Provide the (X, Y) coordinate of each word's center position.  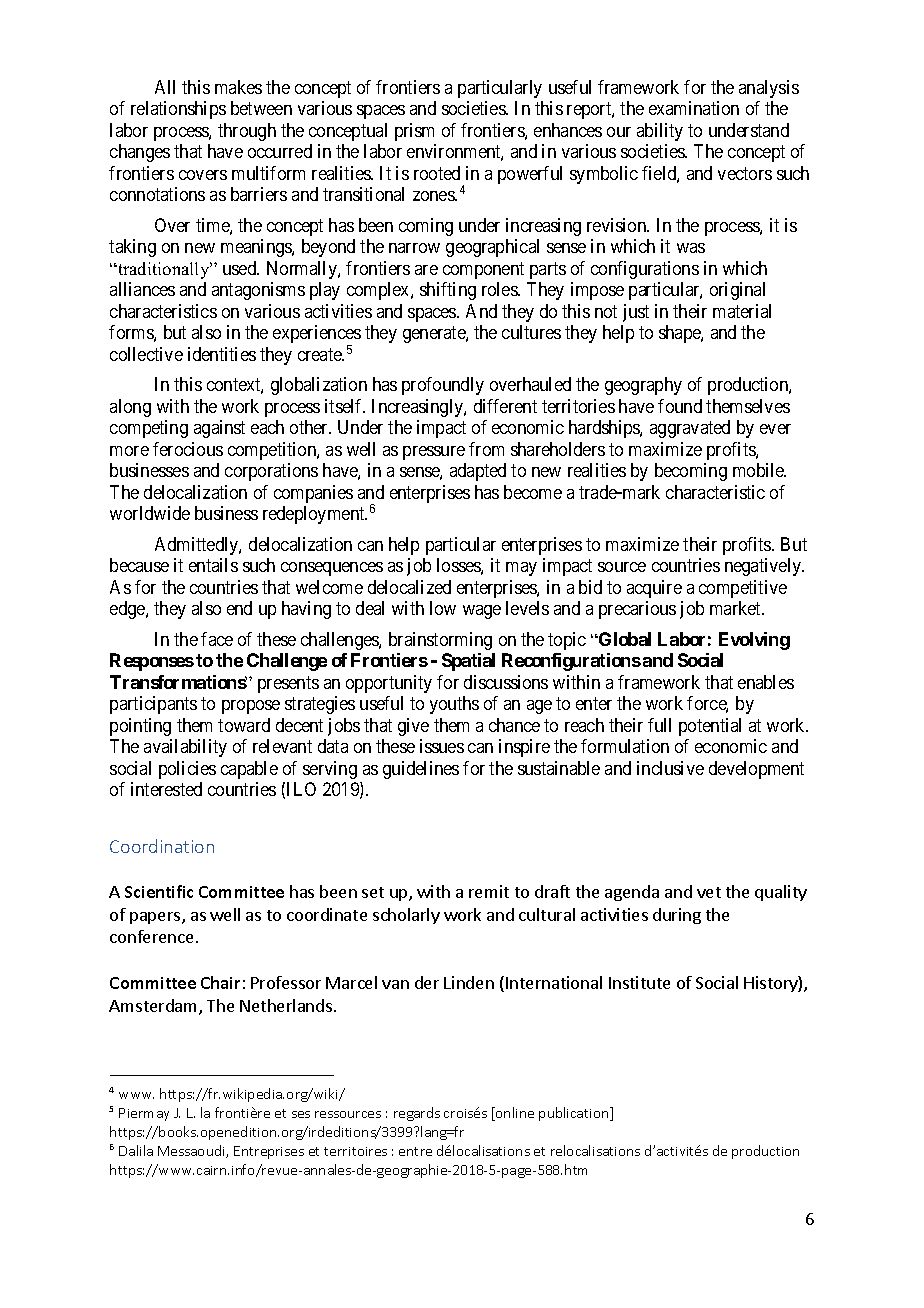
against (219, 429)
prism (414, 132)
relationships (178, 110)
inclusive (670, 768)
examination (694, 108)
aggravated (690, 429)
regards (417, 1114)
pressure (434, 453)
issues (442, 746)
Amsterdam (154, 1007)
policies (187, 770)
